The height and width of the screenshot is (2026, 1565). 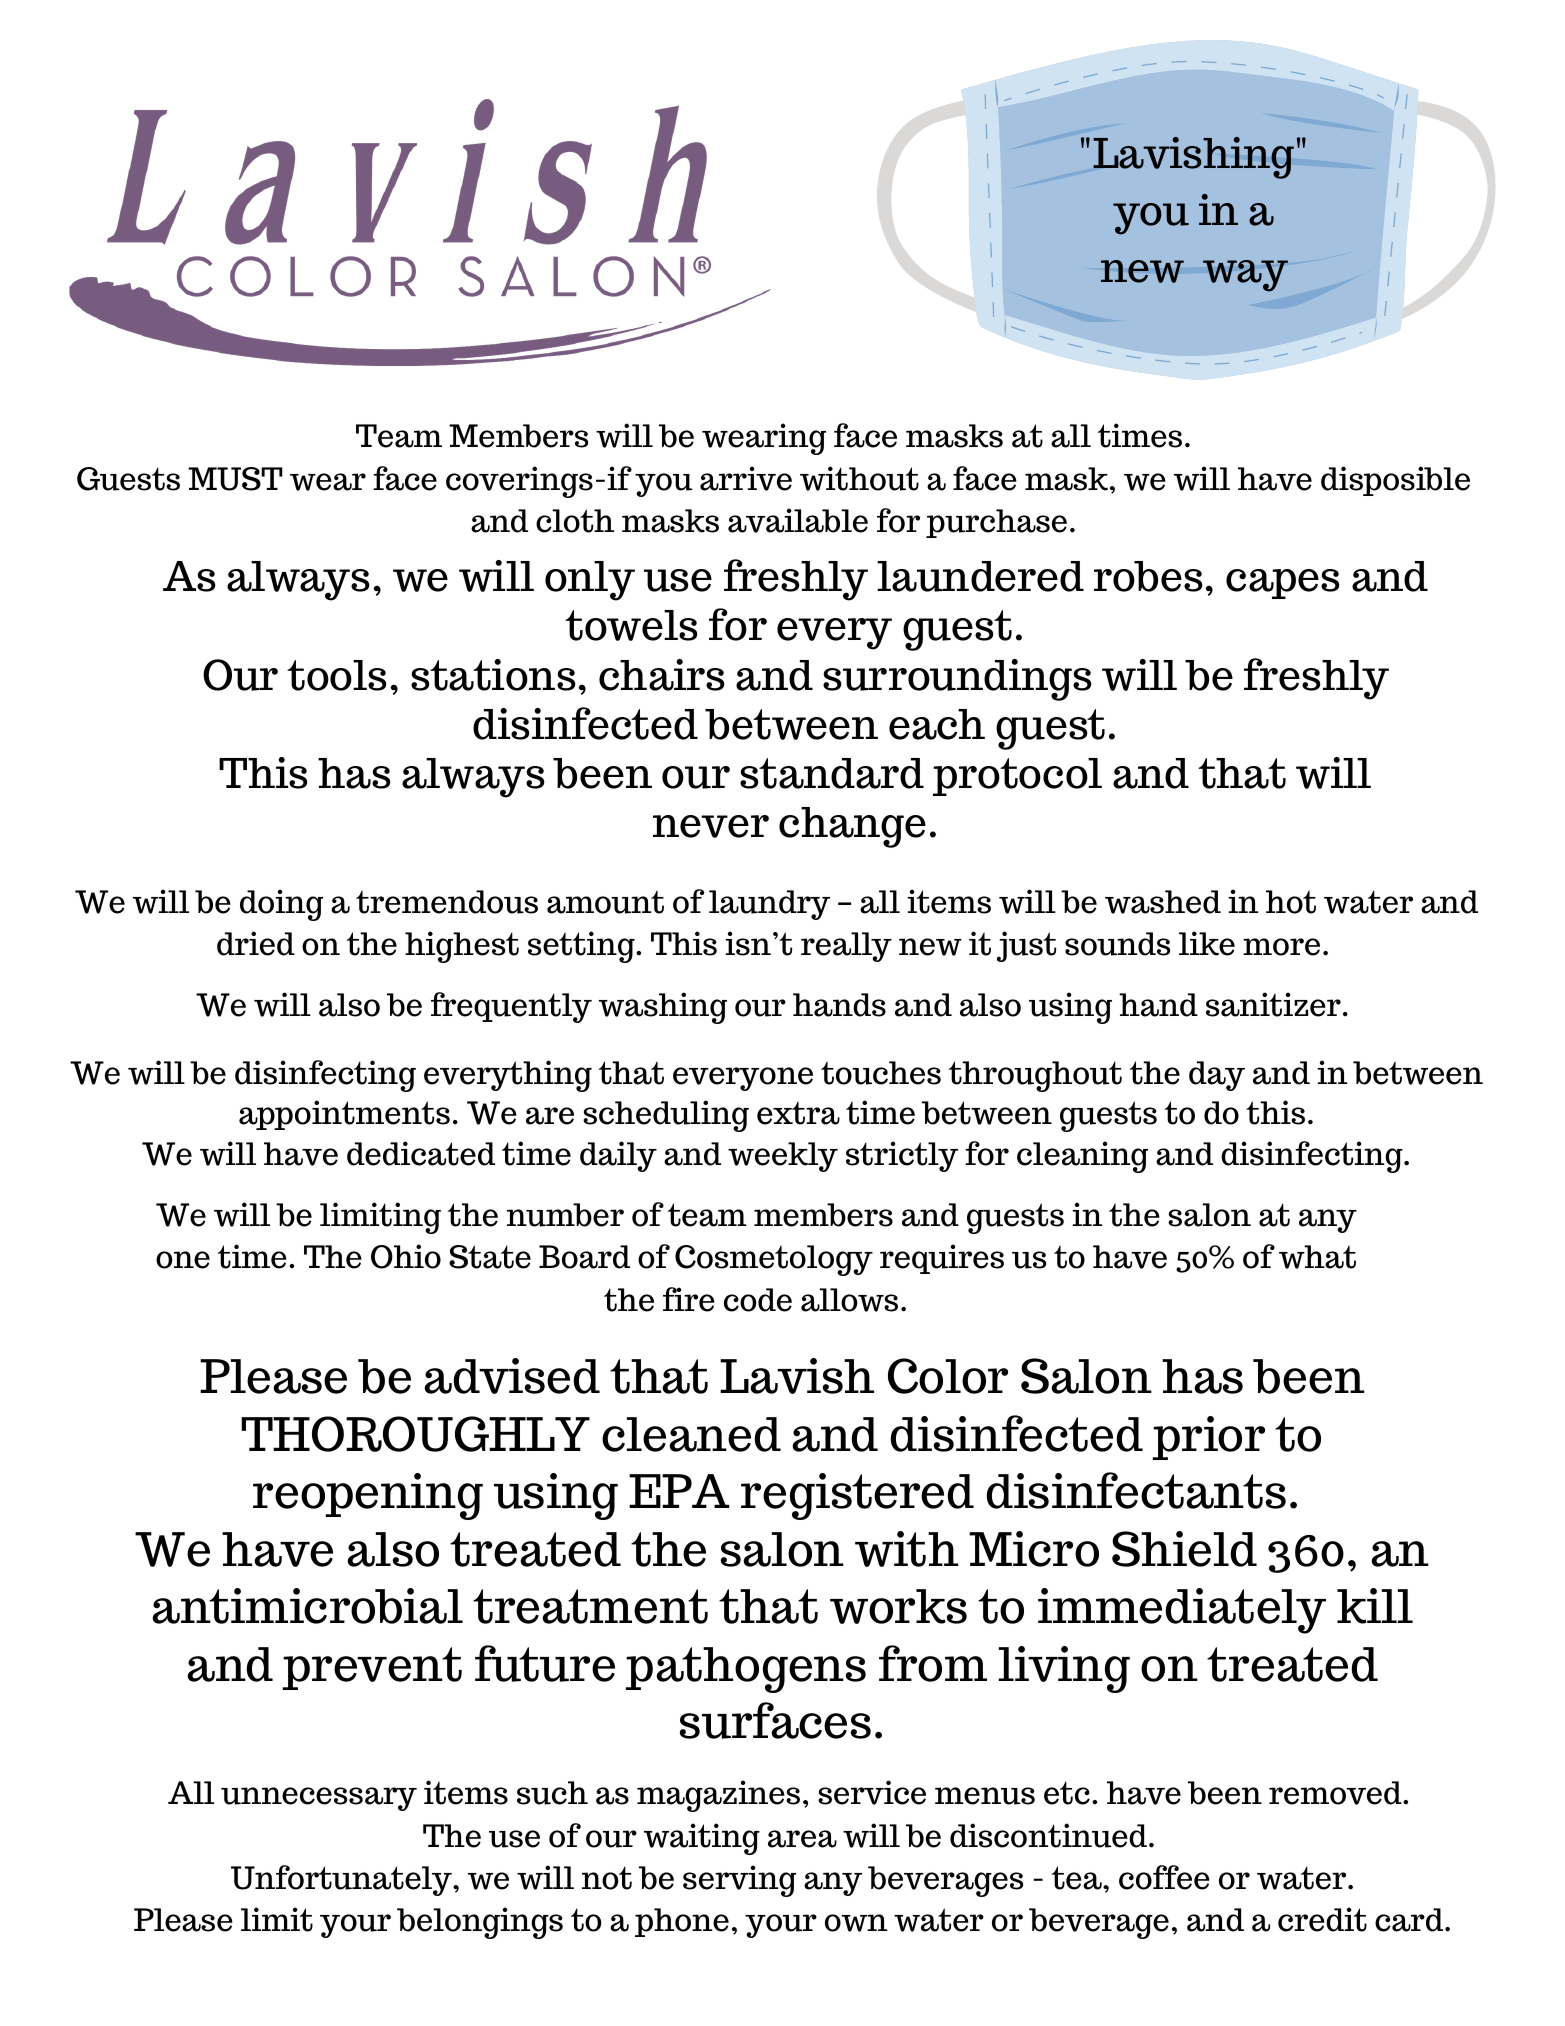 I want to click on prior, so click(x=1209, y=1438).
